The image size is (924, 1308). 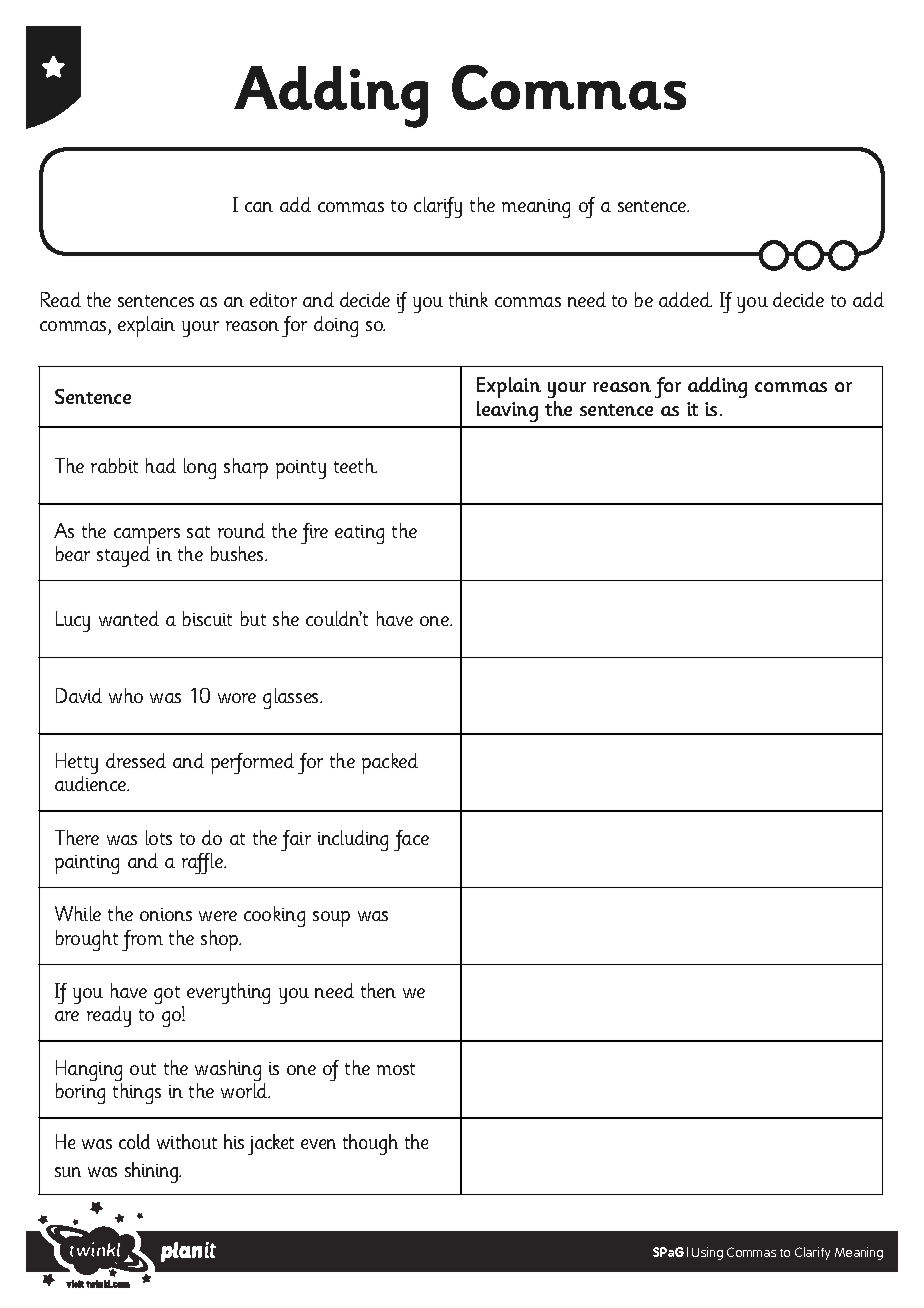 What do you see at coordinates (468, 299) in the screenshot?
I see `think` at bounding box center [468, 299].
